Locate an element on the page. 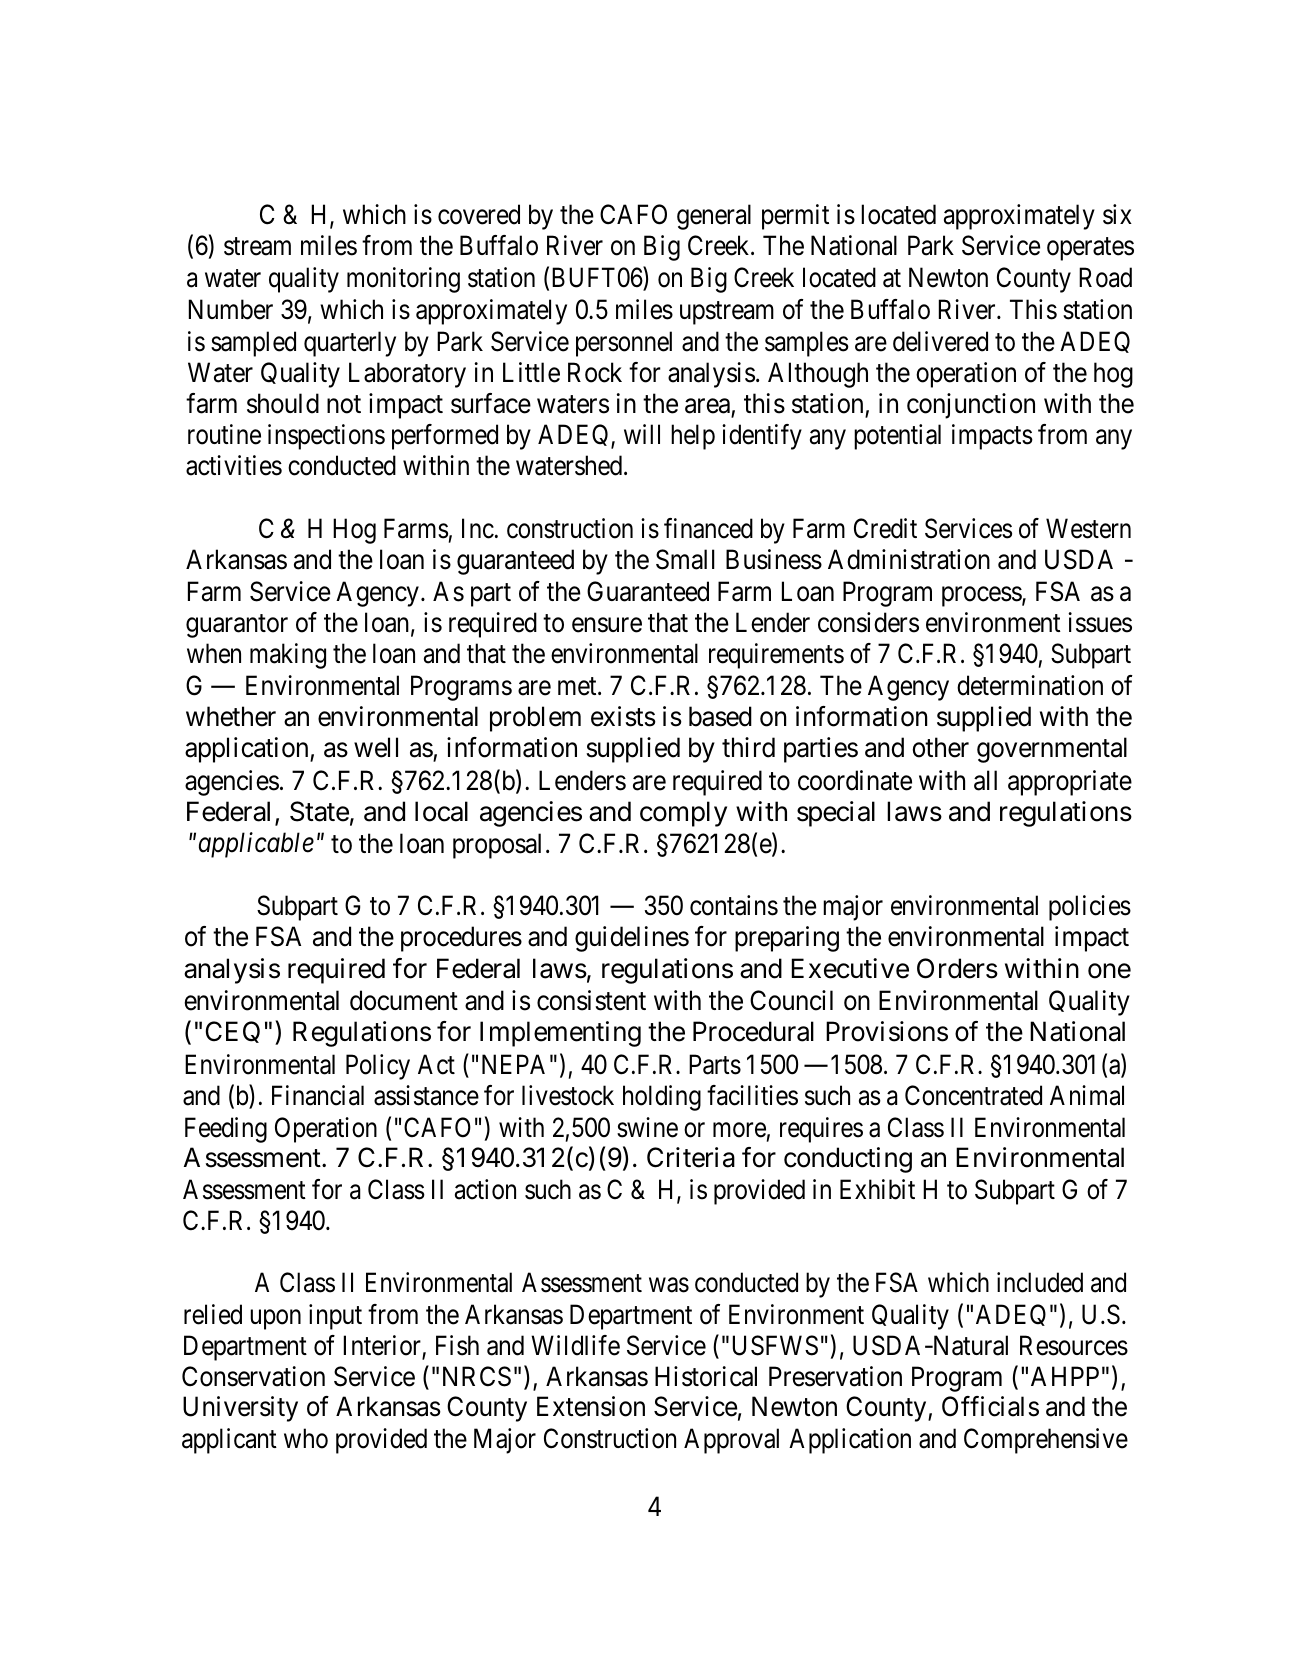 The width and height of the image is (1297, 1679). operates is located at coordinates (1090, 249).
